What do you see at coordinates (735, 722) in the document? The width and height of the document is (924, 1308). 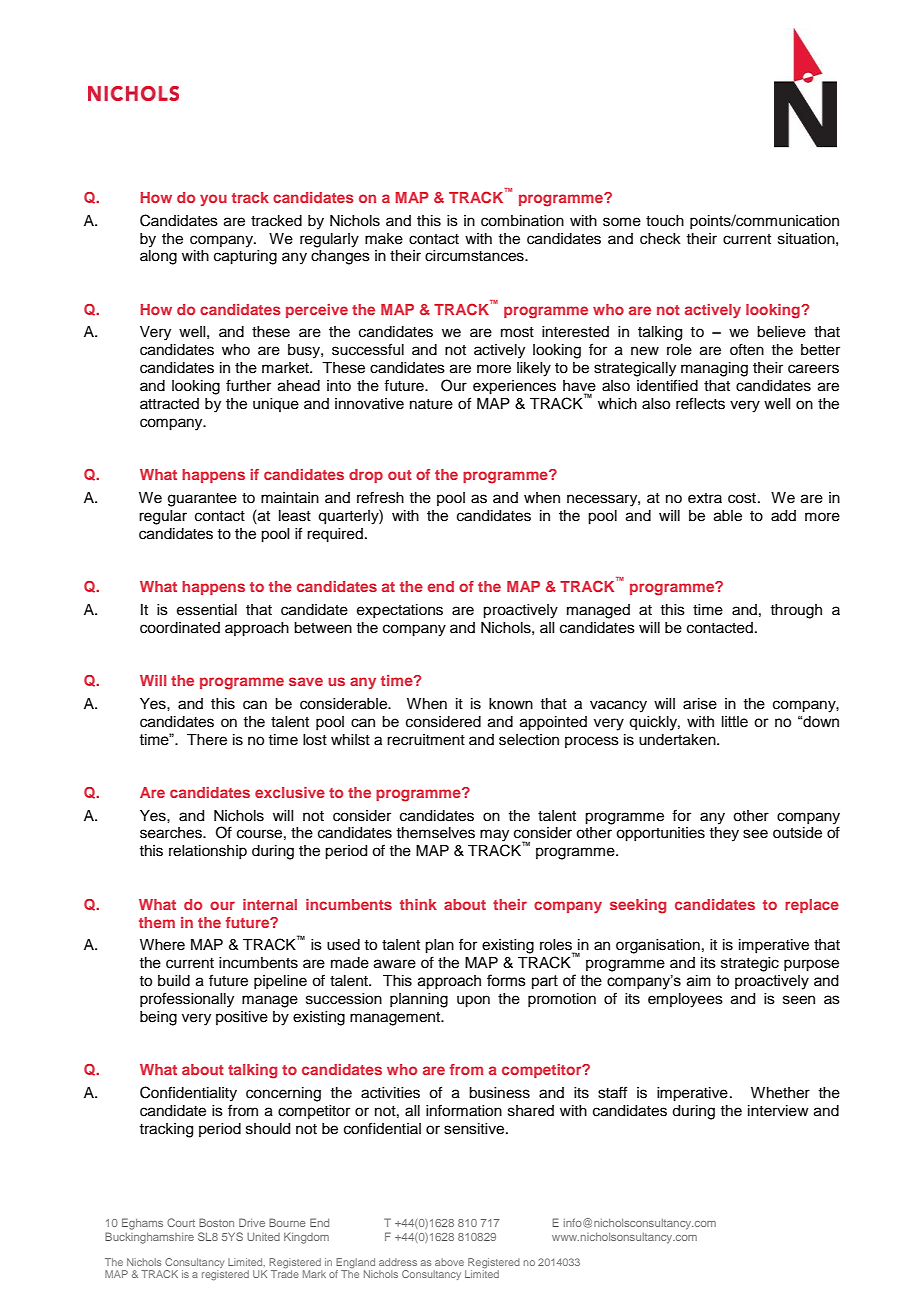 I see `little` at bounding box center [735, 722].
